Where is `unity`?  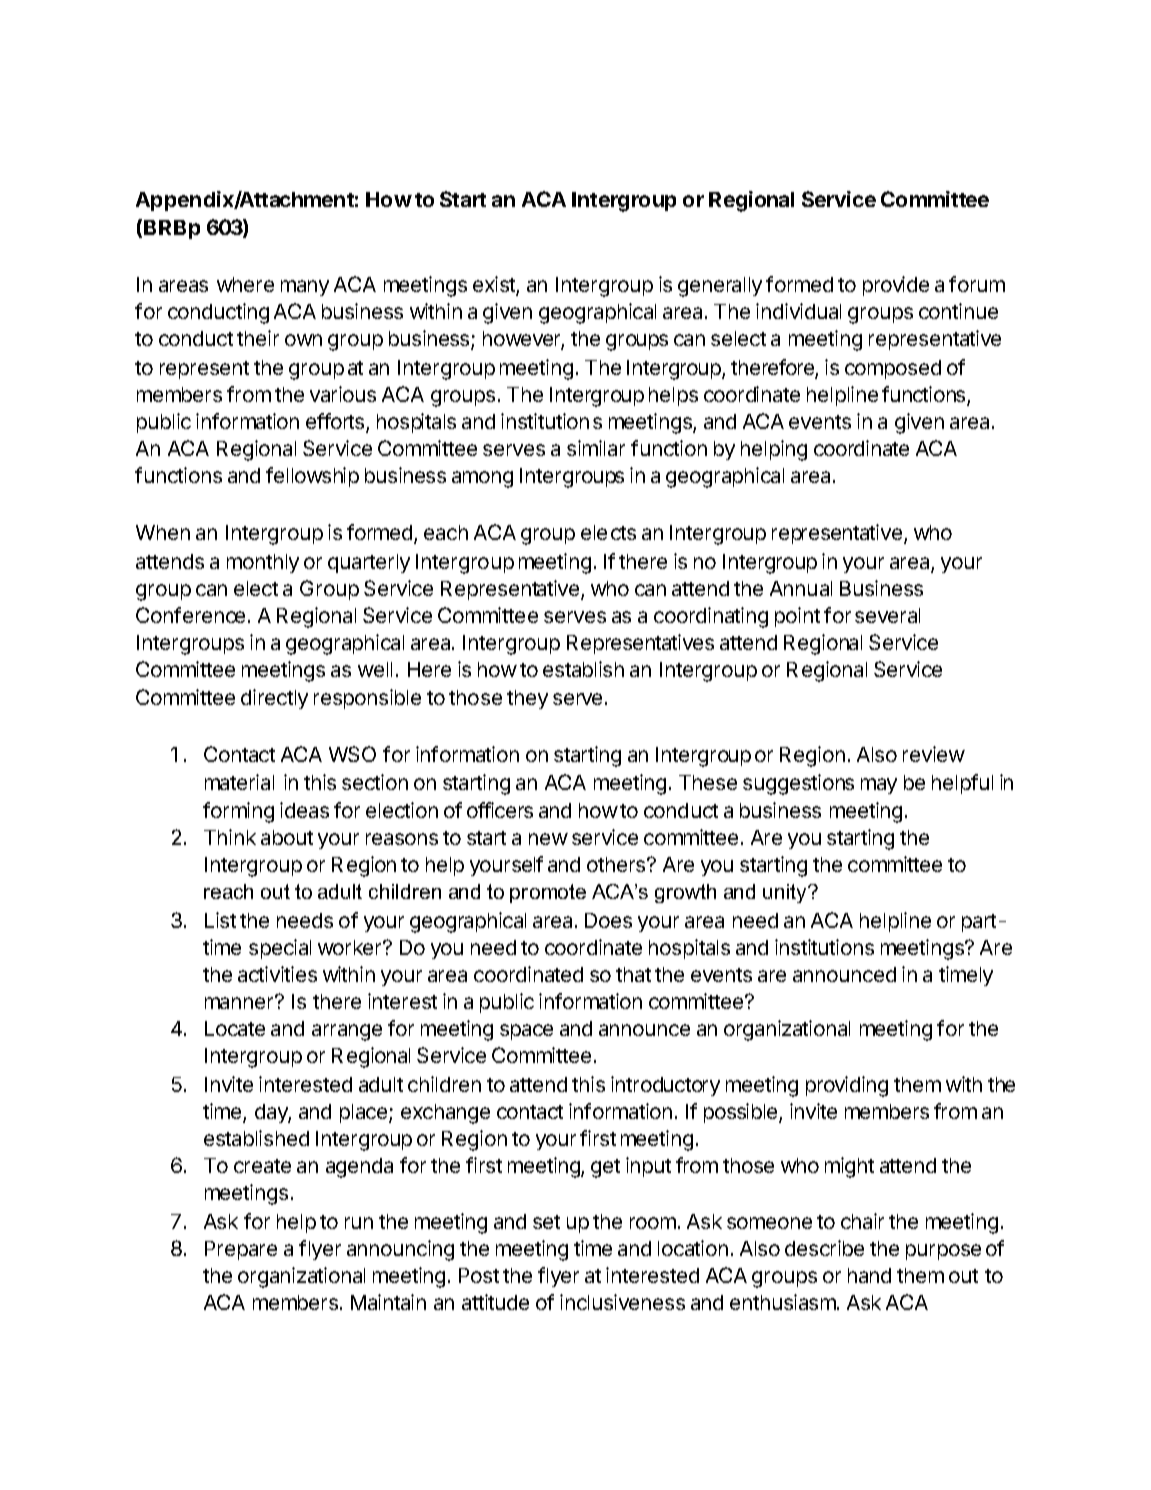 unity is located at coordinates (786, 893).
